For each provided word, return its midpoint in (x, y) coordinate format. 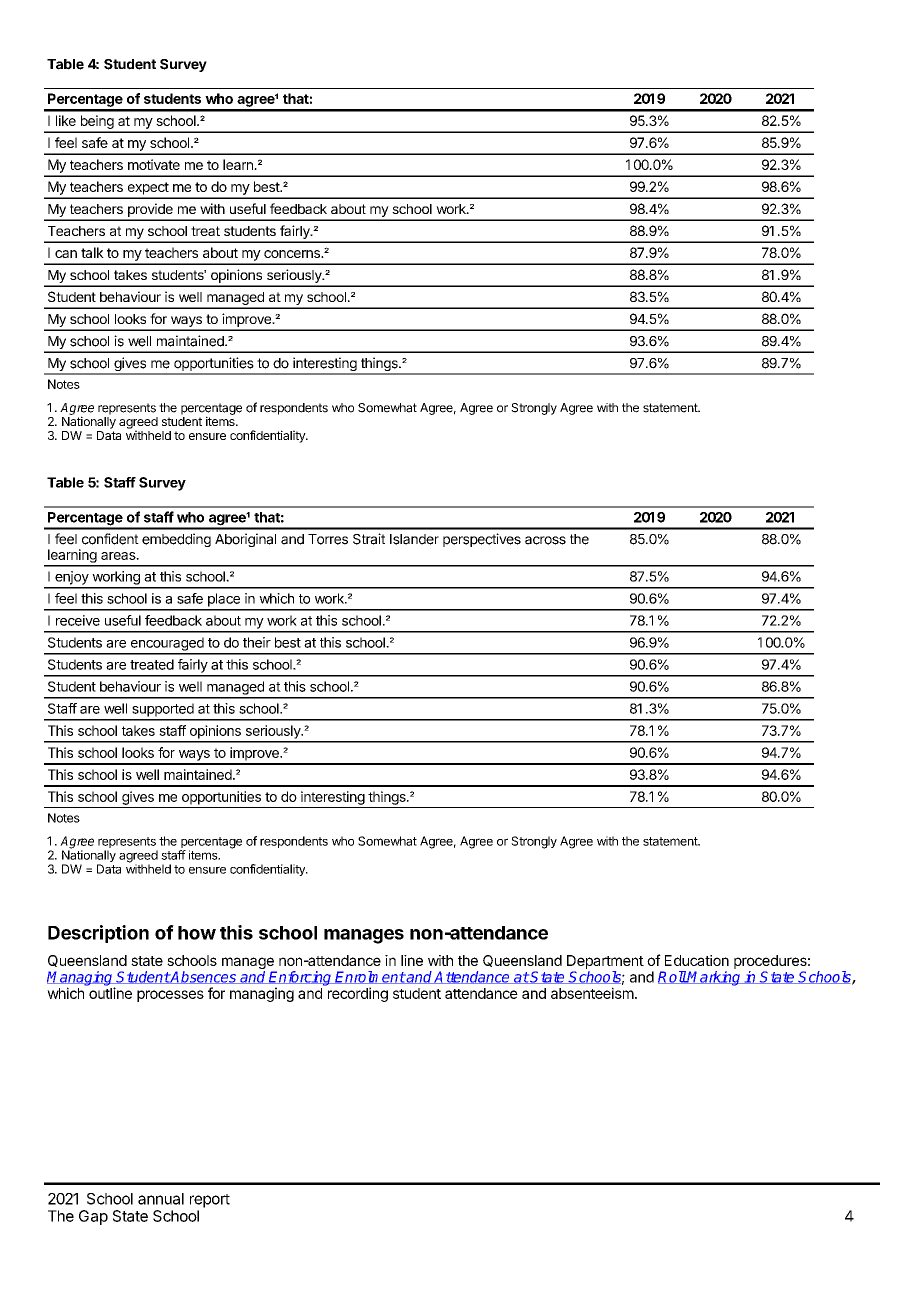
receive (78, 620)
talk (92, 252)
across (545, 540)
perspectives (482, 540)
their (257, 642)
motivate (154, 164)
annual (161, 1199)
